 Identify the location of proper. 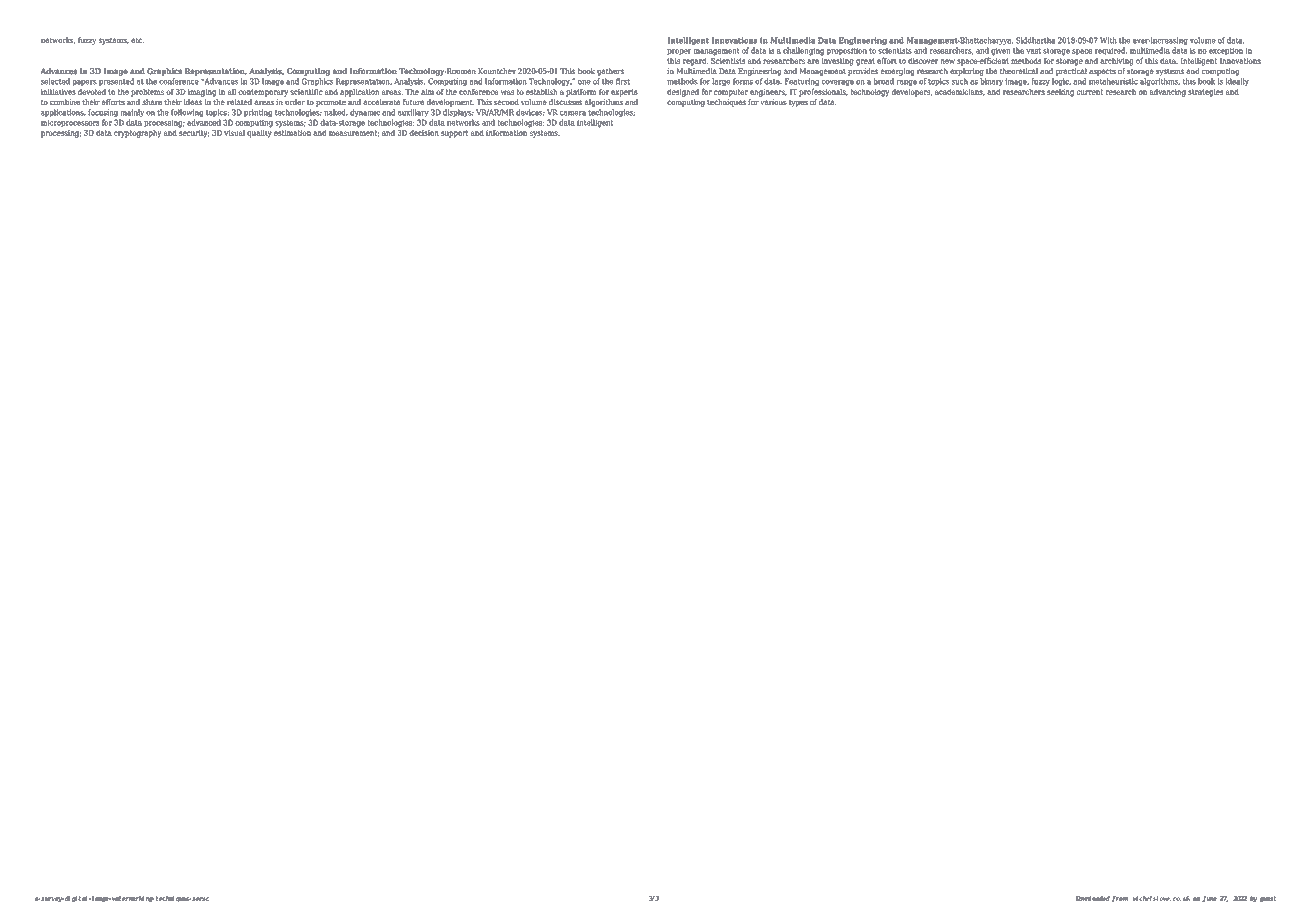
(679, 52).
